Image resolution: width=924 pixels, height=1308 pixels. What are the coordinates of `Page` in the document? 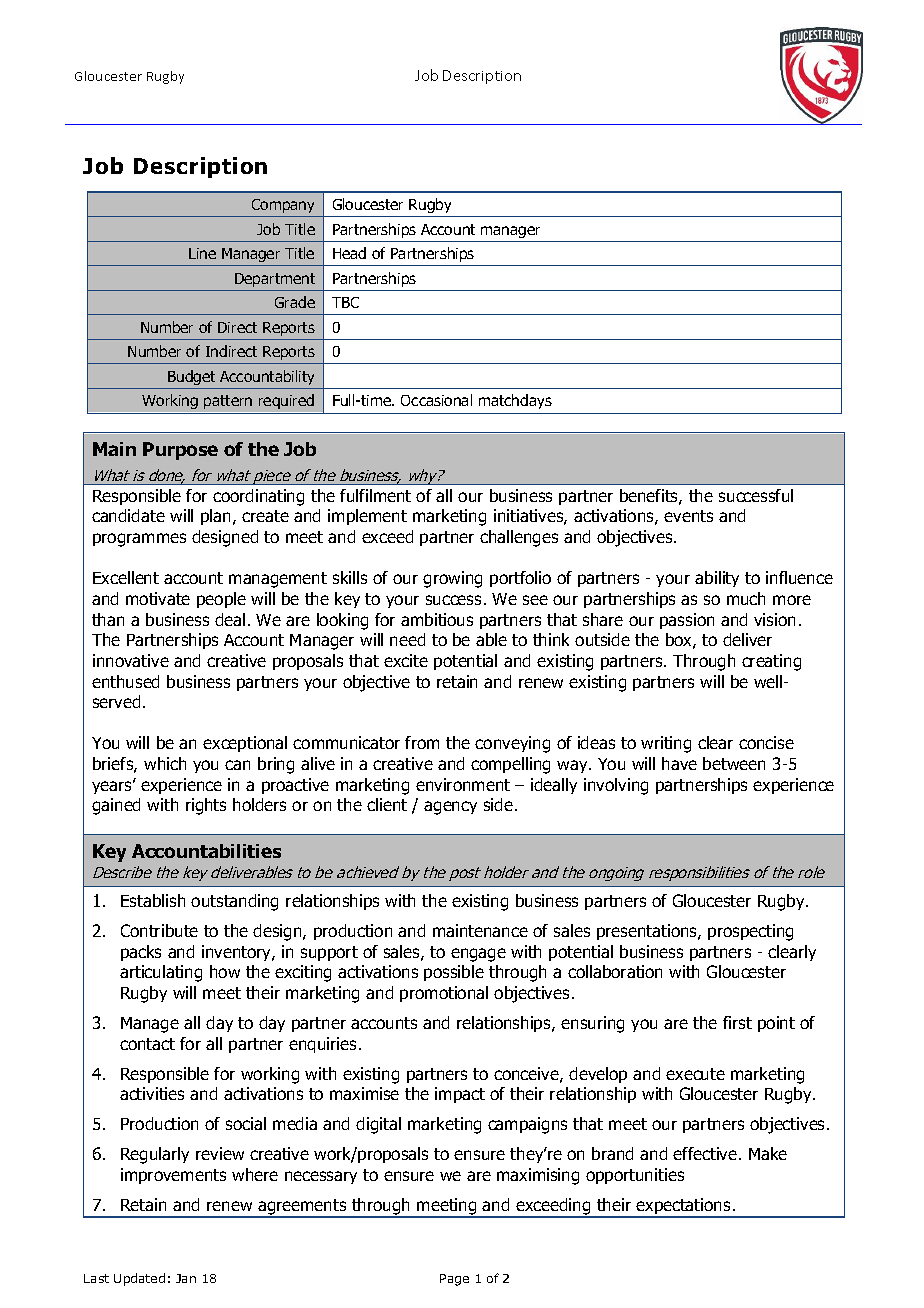 It's located at (454, 1280).
